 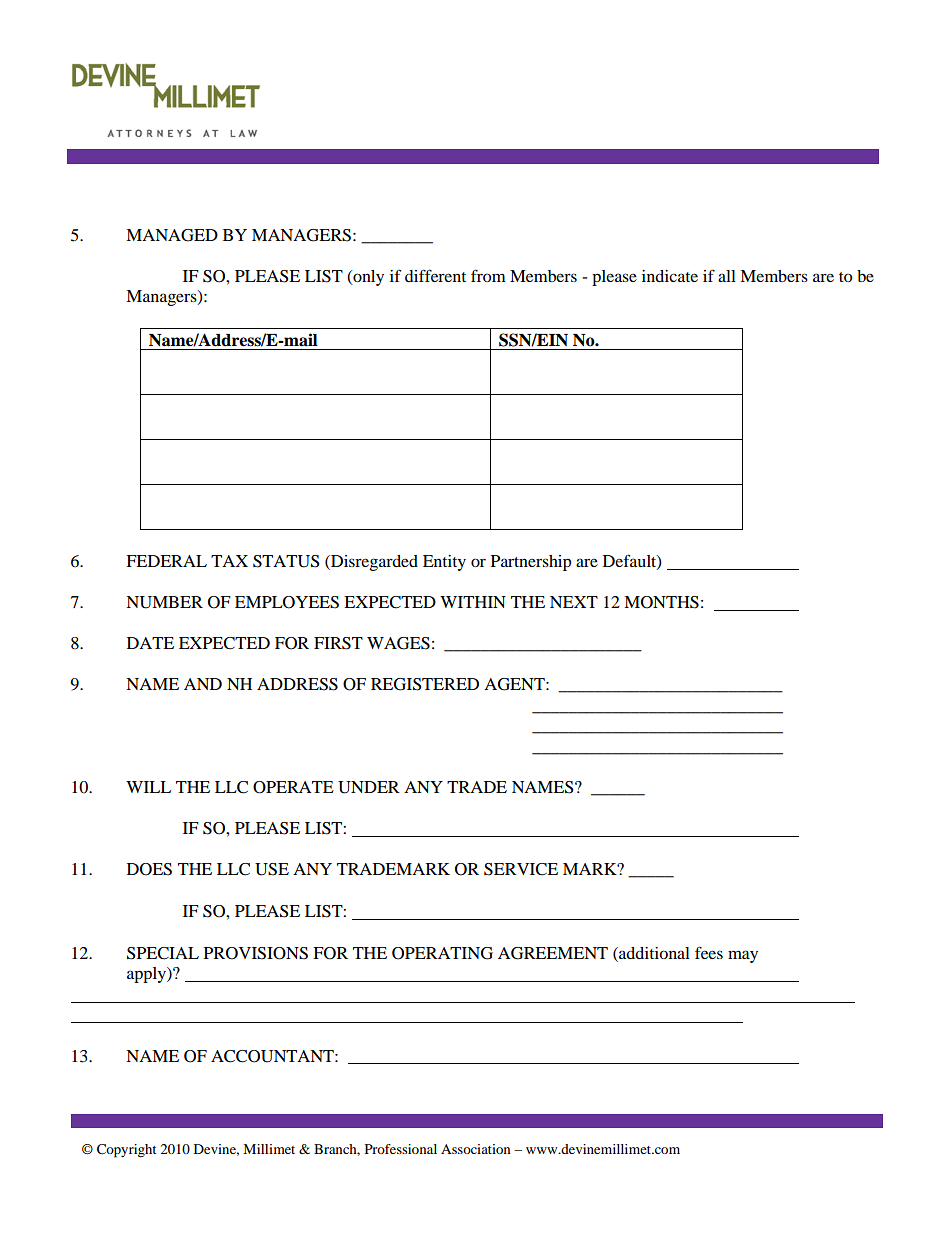 I want to click on REGISTERED, so click(x=425, y=684).
